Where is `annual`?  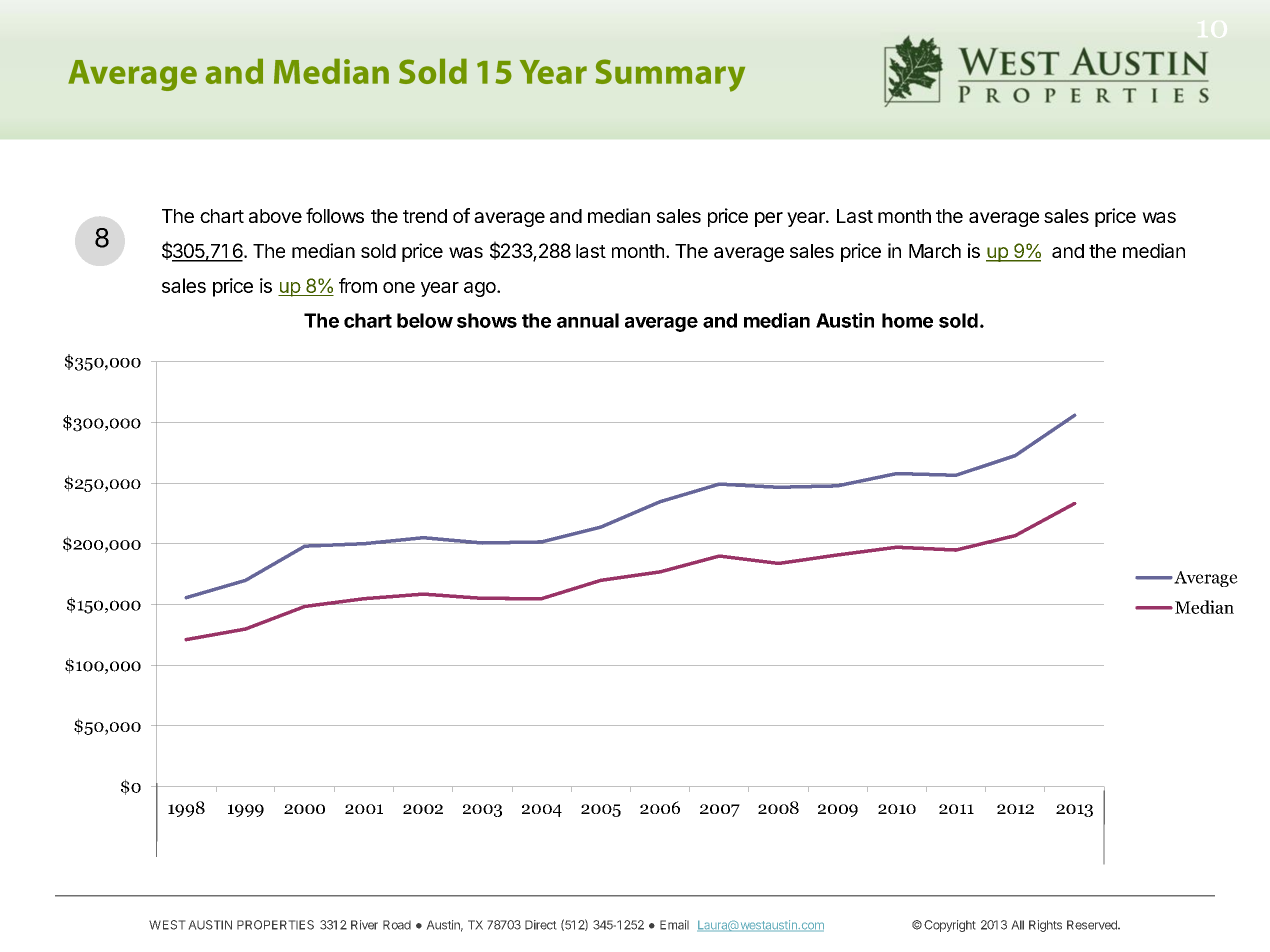 annual is located at coordinates (588, 320).
